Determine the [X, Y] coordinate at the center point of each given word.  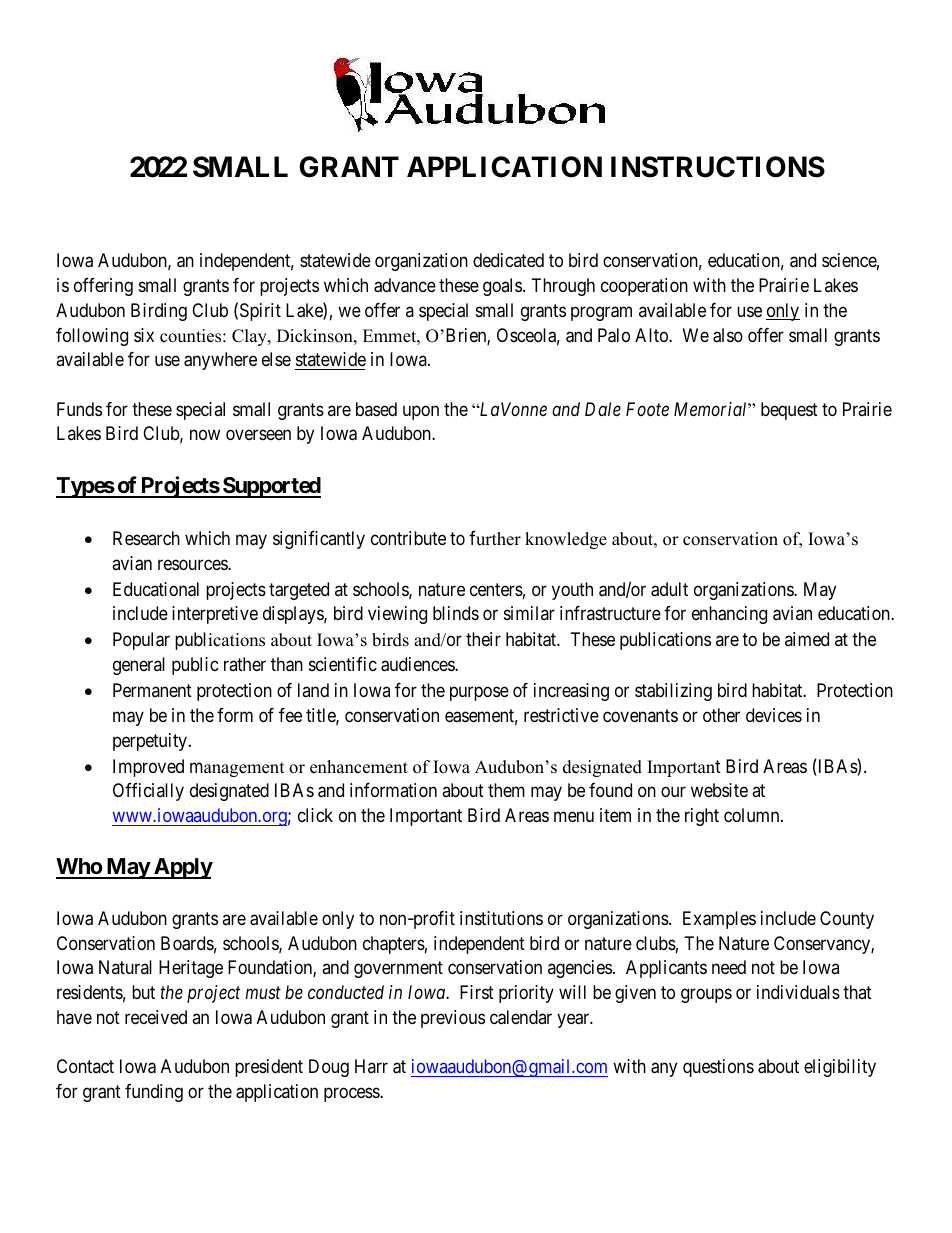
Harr [371, 1066]
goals [502, 287]
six [144, 335]
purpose [479, 694]
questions [718, 1068]
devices [774, 715]
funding [154, 1093]
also [728, 335]
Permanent [152, 690]
